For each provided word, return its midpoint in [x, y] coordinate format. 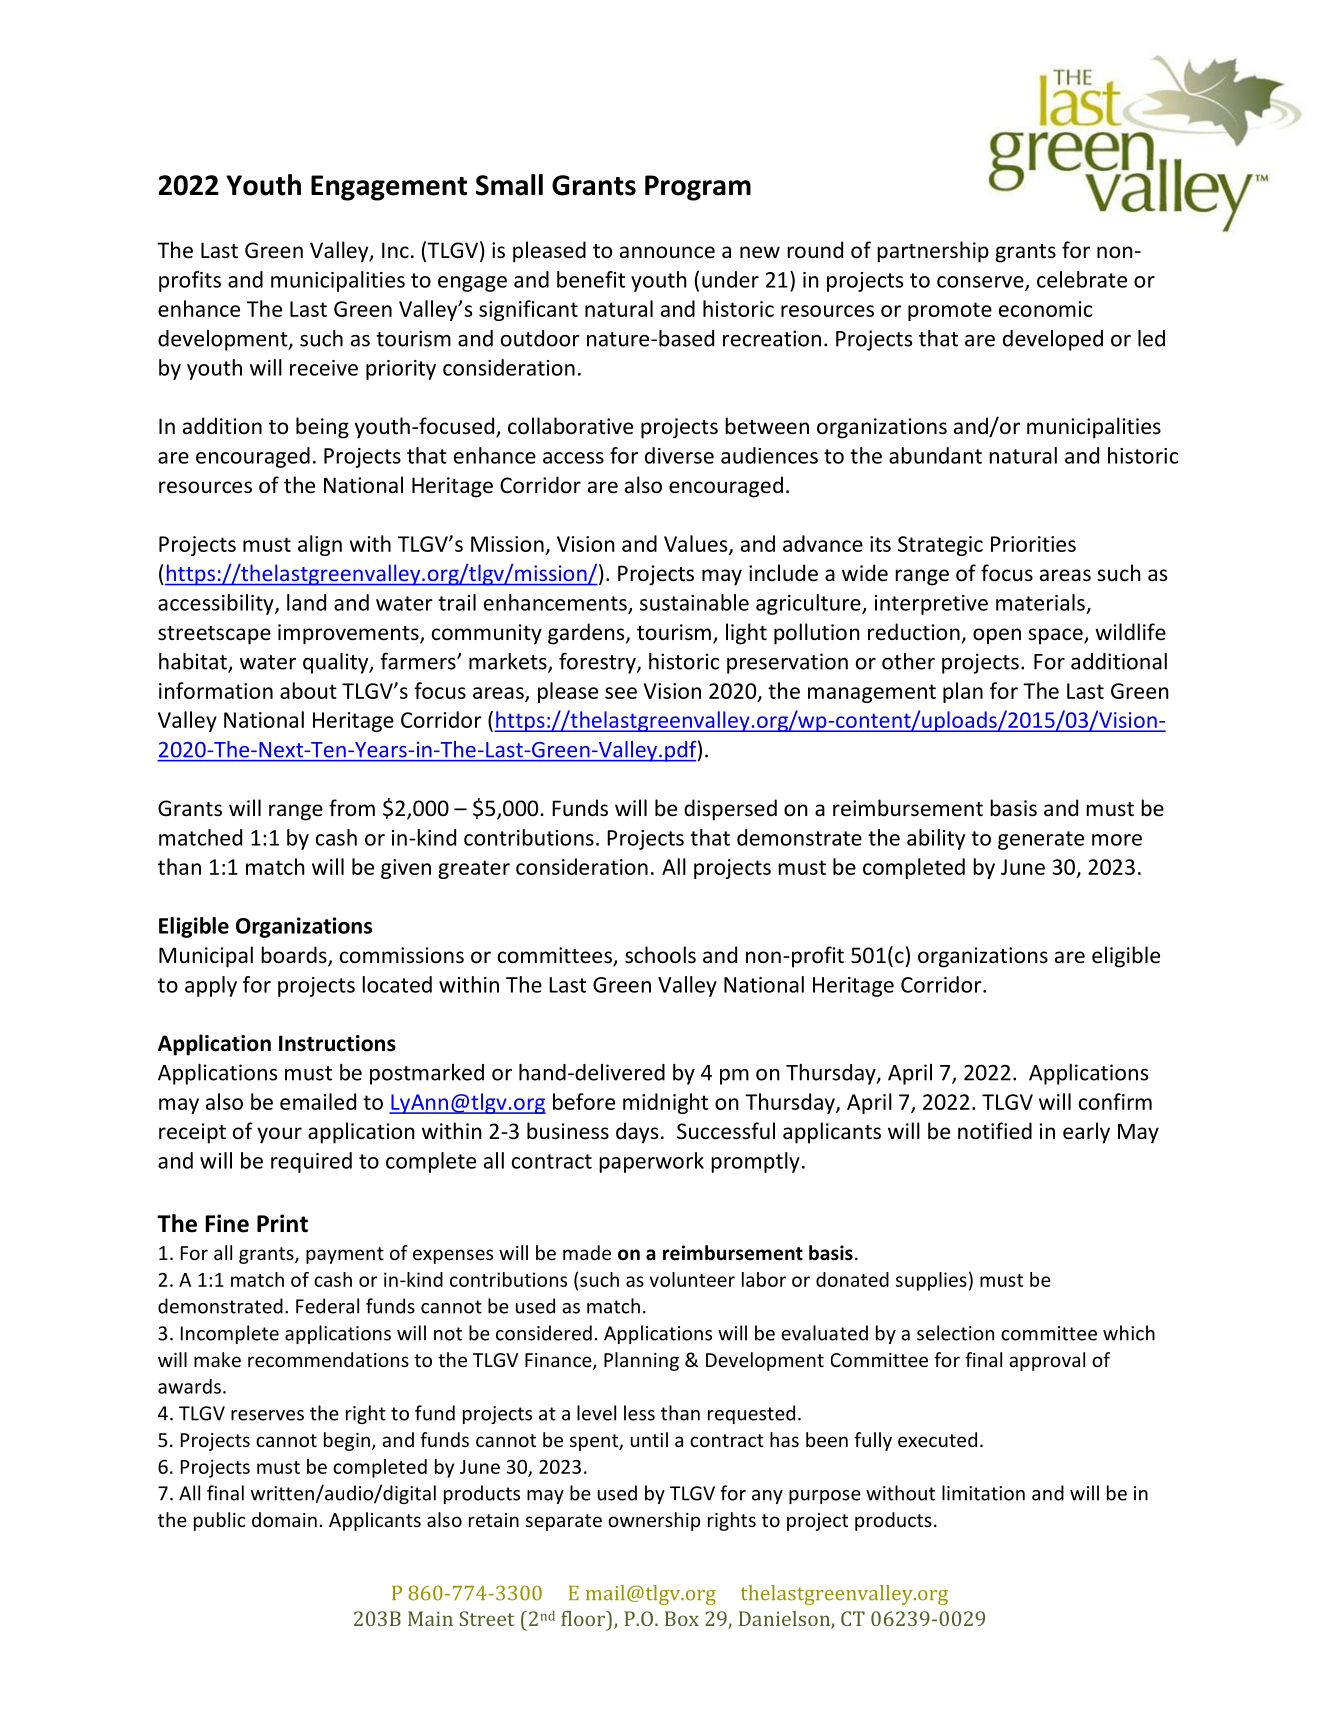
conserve [981, 283]
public [220, 1521]
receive [324, 368]
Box [682, 1618]
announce [667, 252]
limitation [983, 1493]
